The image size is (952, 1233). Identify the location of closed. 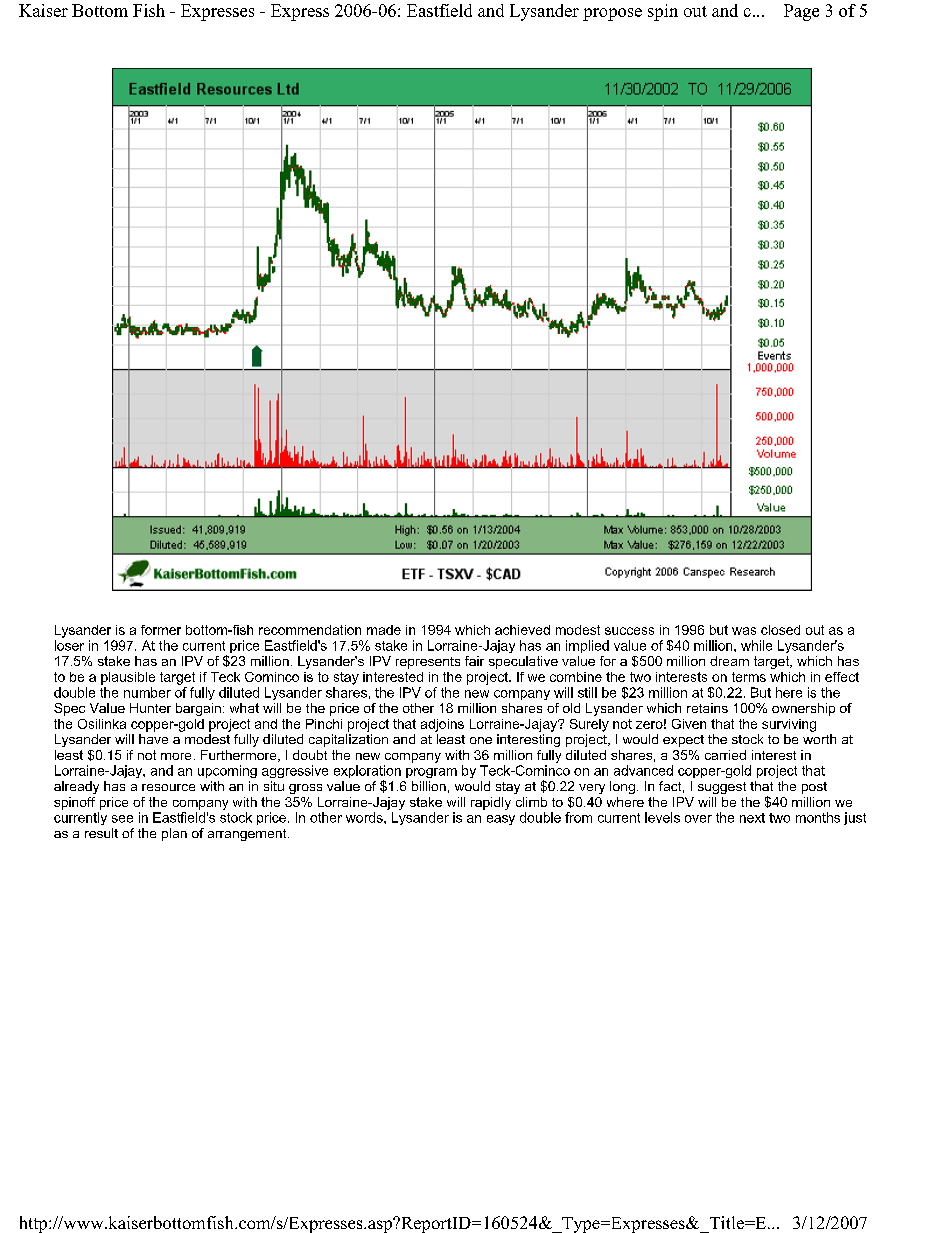
(780, 630).
